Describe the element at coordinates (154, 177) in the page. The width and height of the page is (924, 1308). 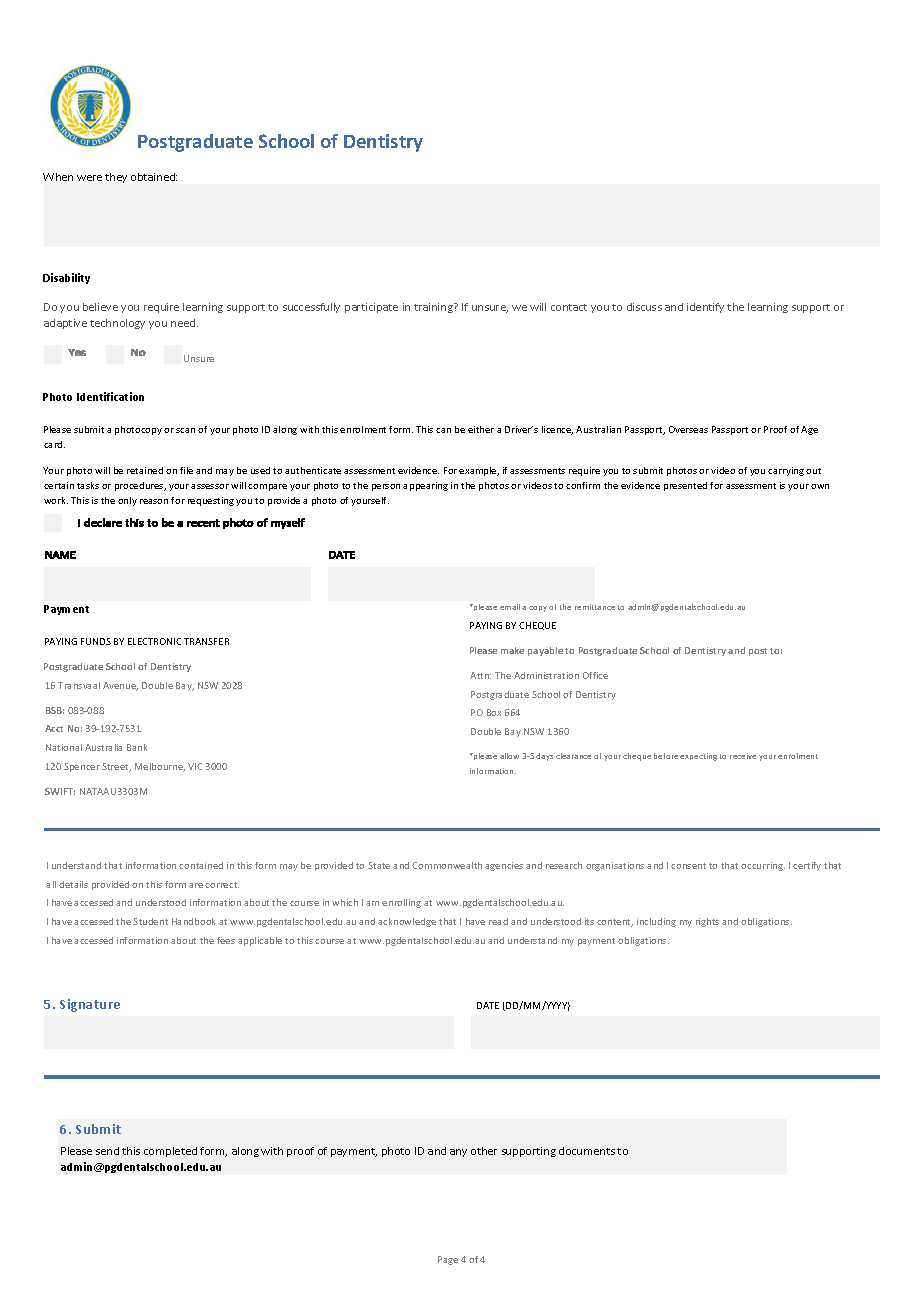
I see `obtained` at that location.
